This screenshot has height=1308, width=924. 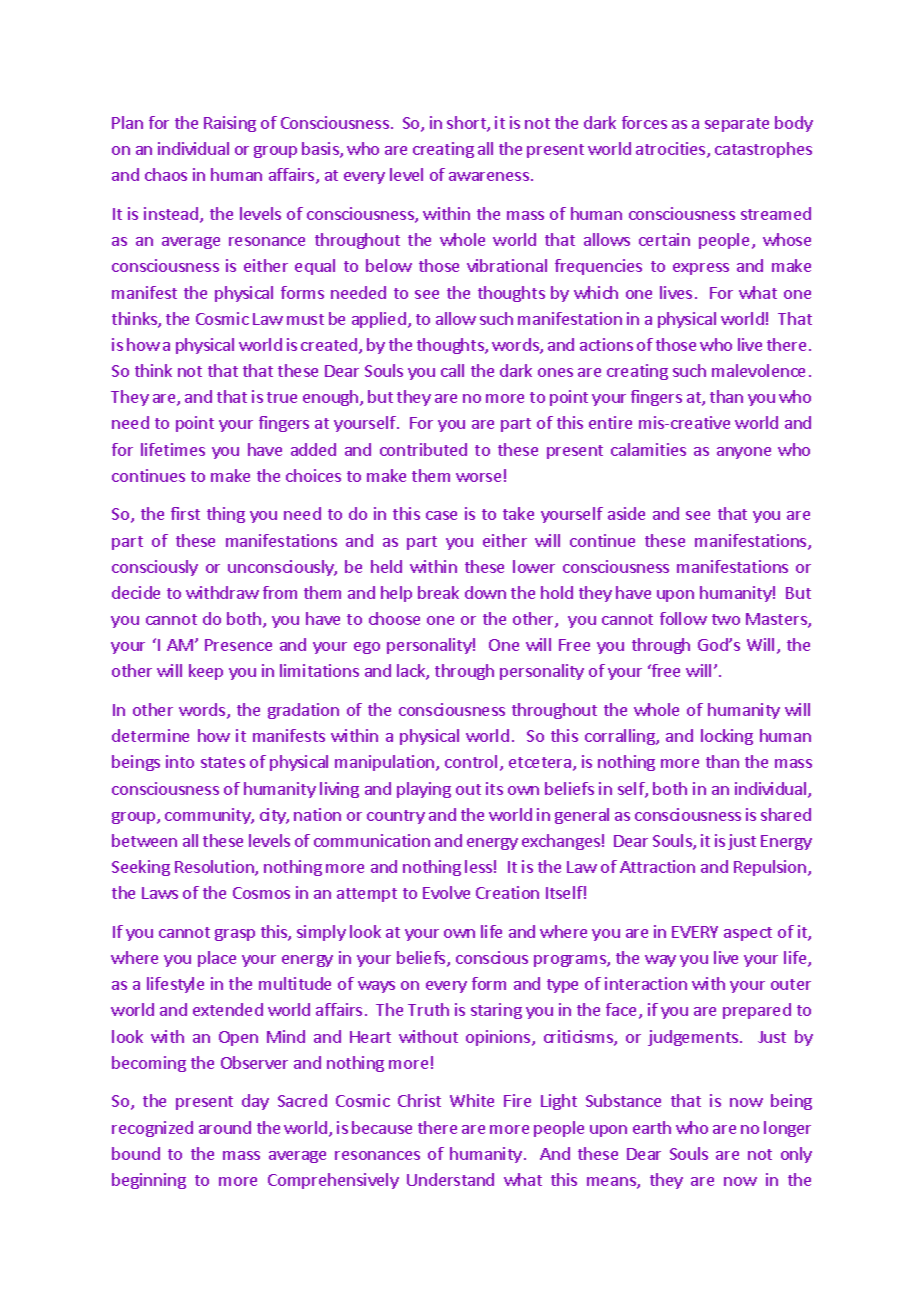 I want to click on Raising, so click(x=230, y=124).
